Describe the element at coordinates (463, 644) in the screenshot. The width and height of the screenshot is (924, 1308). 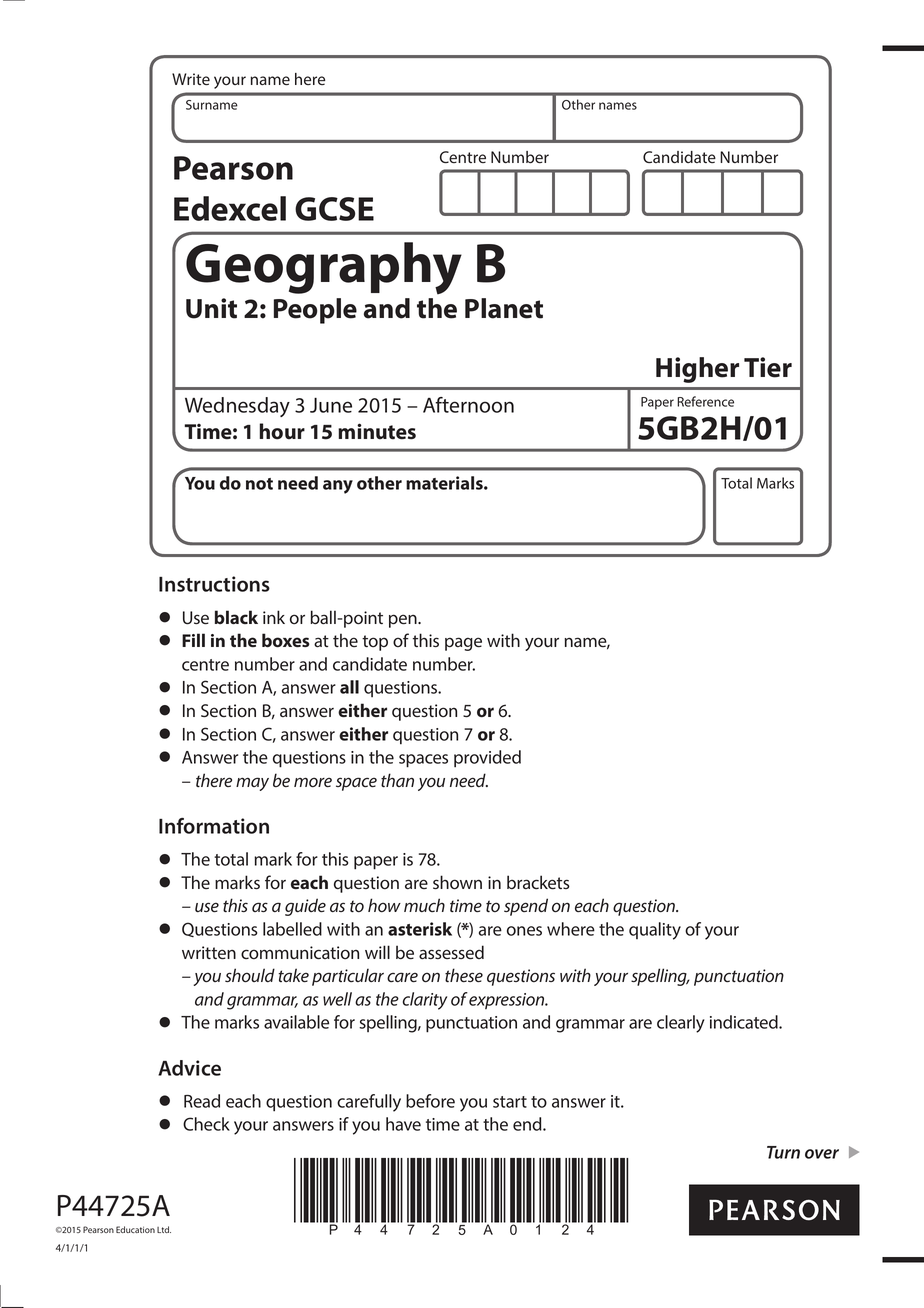
I see `page` at that location.
